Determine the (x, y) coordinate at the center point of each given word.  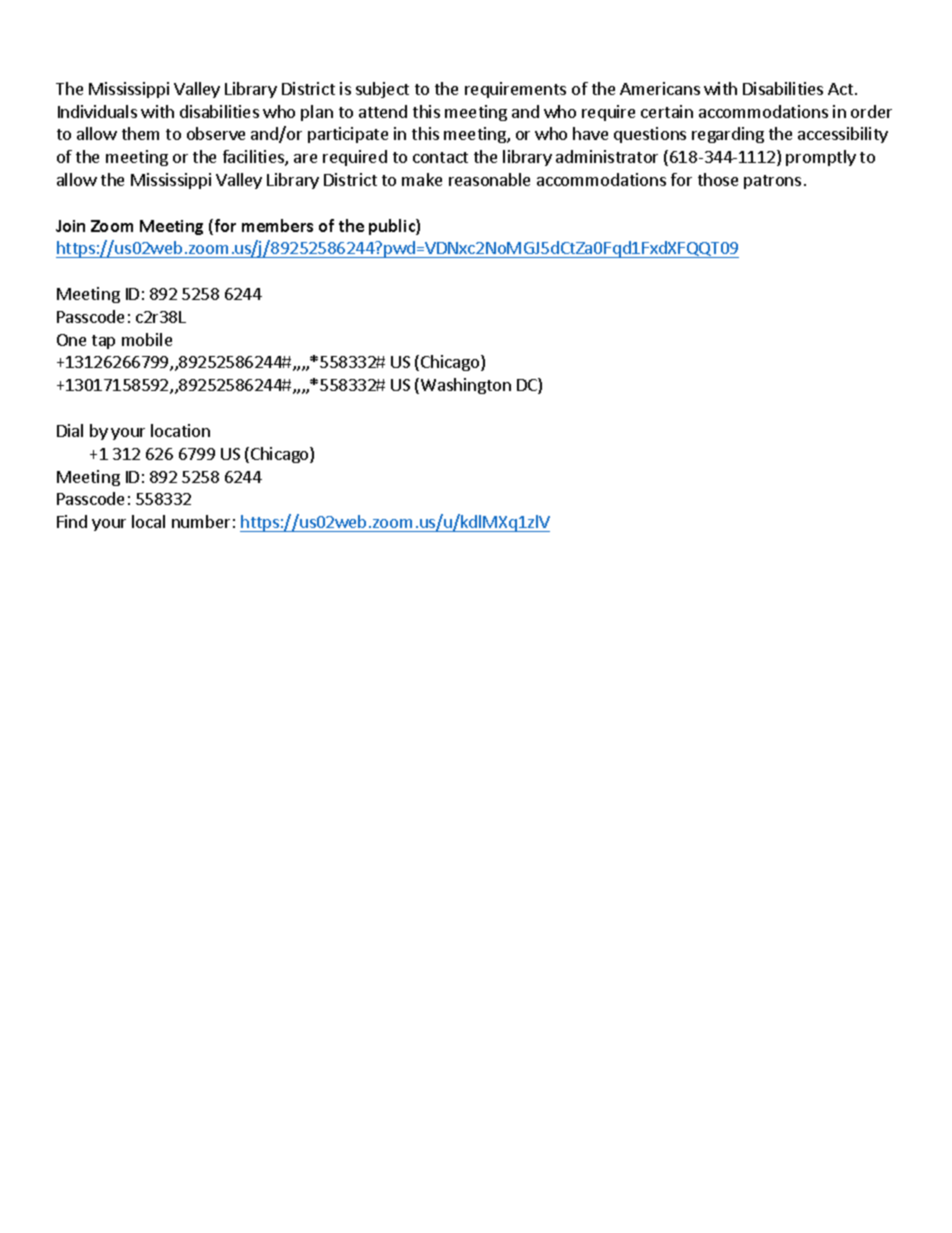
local (148, 521)
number (201, 521)
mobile (147, 339)
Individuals (97, 111)
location (180, 430)
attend (383, 111)
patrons (772, 182)
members (277, 225)
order (871, 111)
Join (70, 226)
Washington (466, 386)
